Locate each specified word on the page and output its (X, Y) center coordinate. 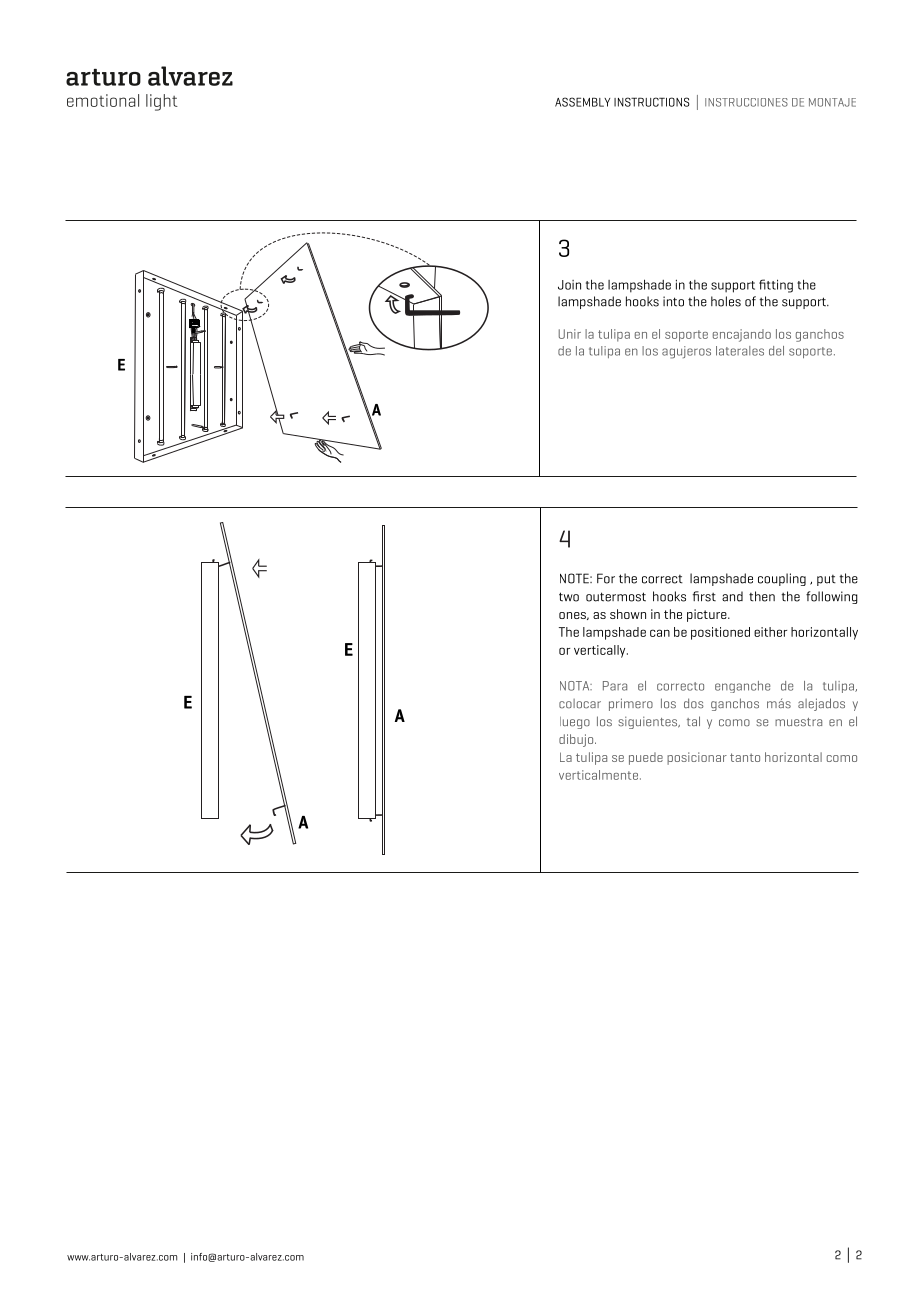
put (826, 580)
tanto (745, 757)
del (776, 351)
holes (726, 301)
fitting (776, 286)
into (673, 301)
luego (575, 723)
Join (569, 285)
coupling (782, 579)
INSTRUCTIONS (652, 102)
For (606, 578)
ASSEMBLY (582, 102)
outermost (616, 597)
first (704, 596)
